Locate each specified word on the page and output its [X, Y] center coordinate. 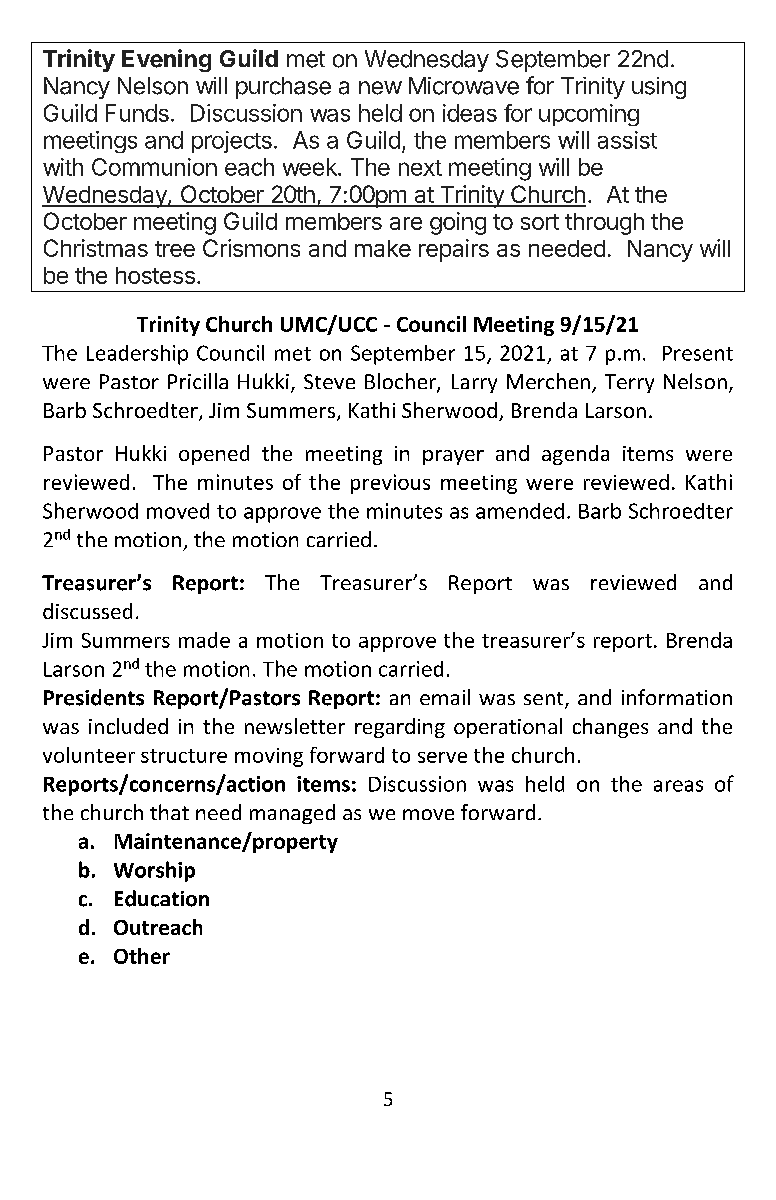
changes [610, 728]
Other [142, 956]
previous [390, 484]
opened [214, 455]
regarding [400, 728]
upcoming [589, 115]
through [604, 224]
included [128, 726]
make [383, 248]
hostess [155, 275]
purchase [283, 88]
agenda [575, 455]
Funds [137, 113]
